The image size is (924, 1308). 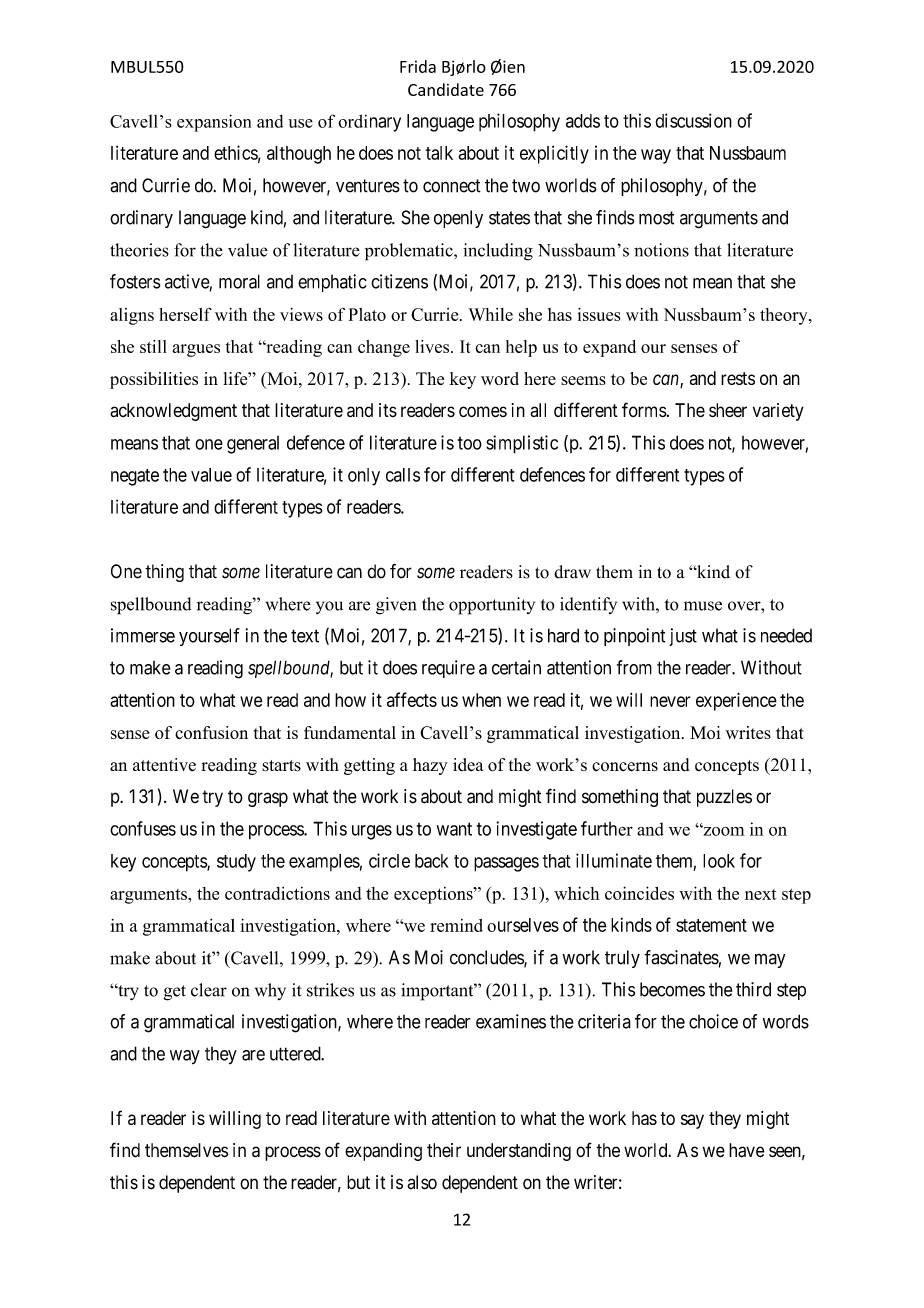 I want to click on their, so click(x=444, y=1150).
